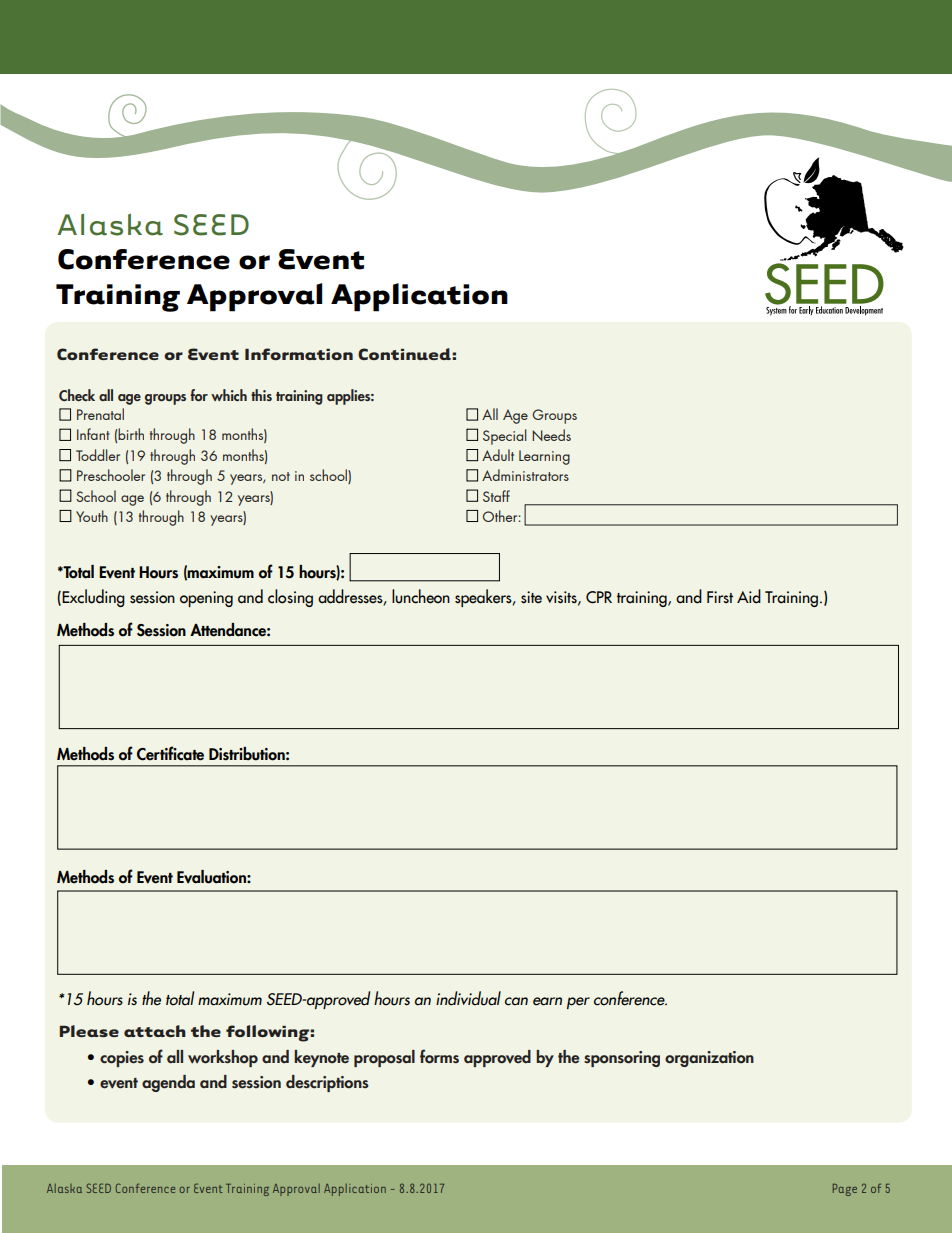 This screenshot has width=952, height=1233. I want to click on Needs, so click(551, 435).
